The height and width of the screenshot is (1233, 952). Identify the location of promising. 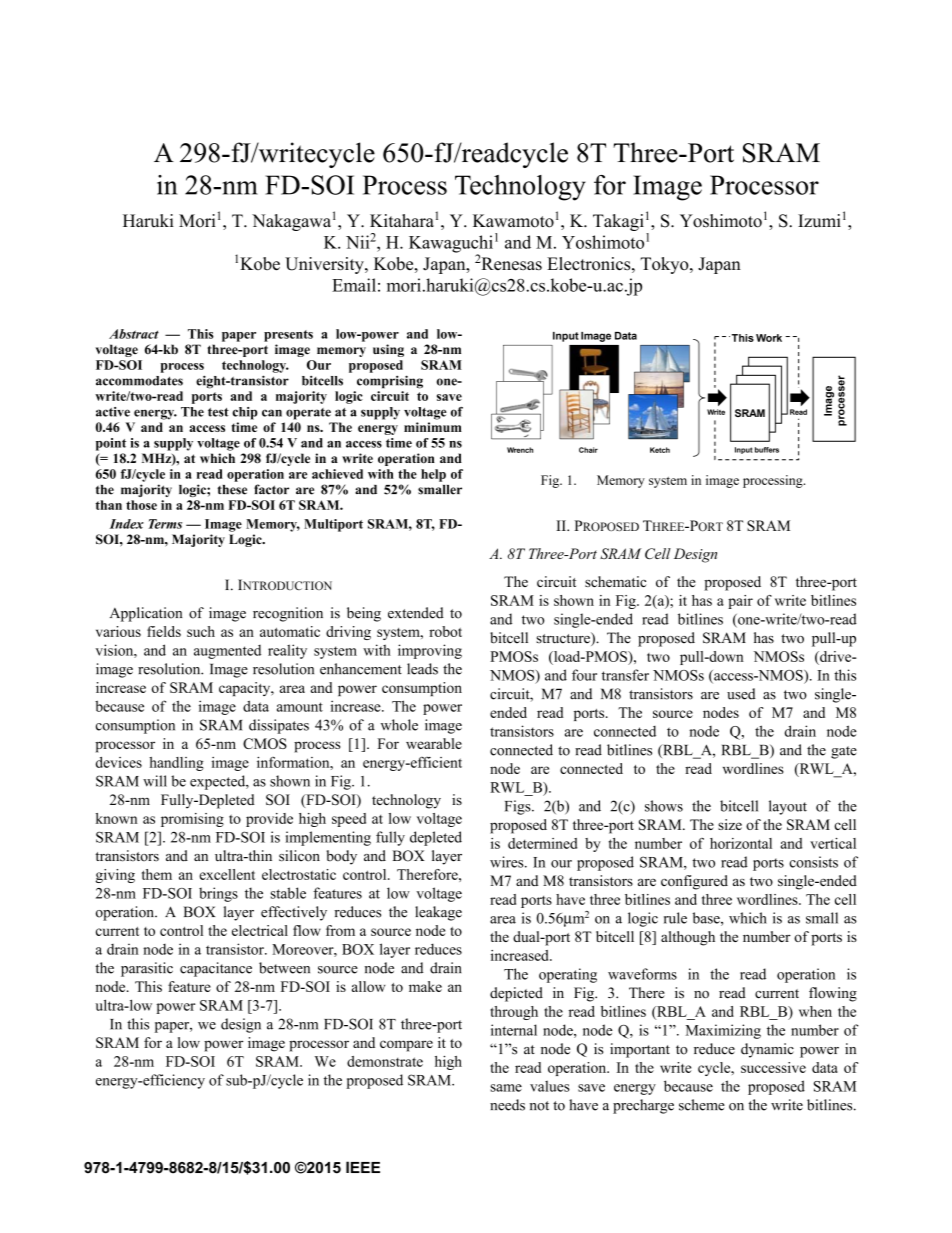
(192, 820).
